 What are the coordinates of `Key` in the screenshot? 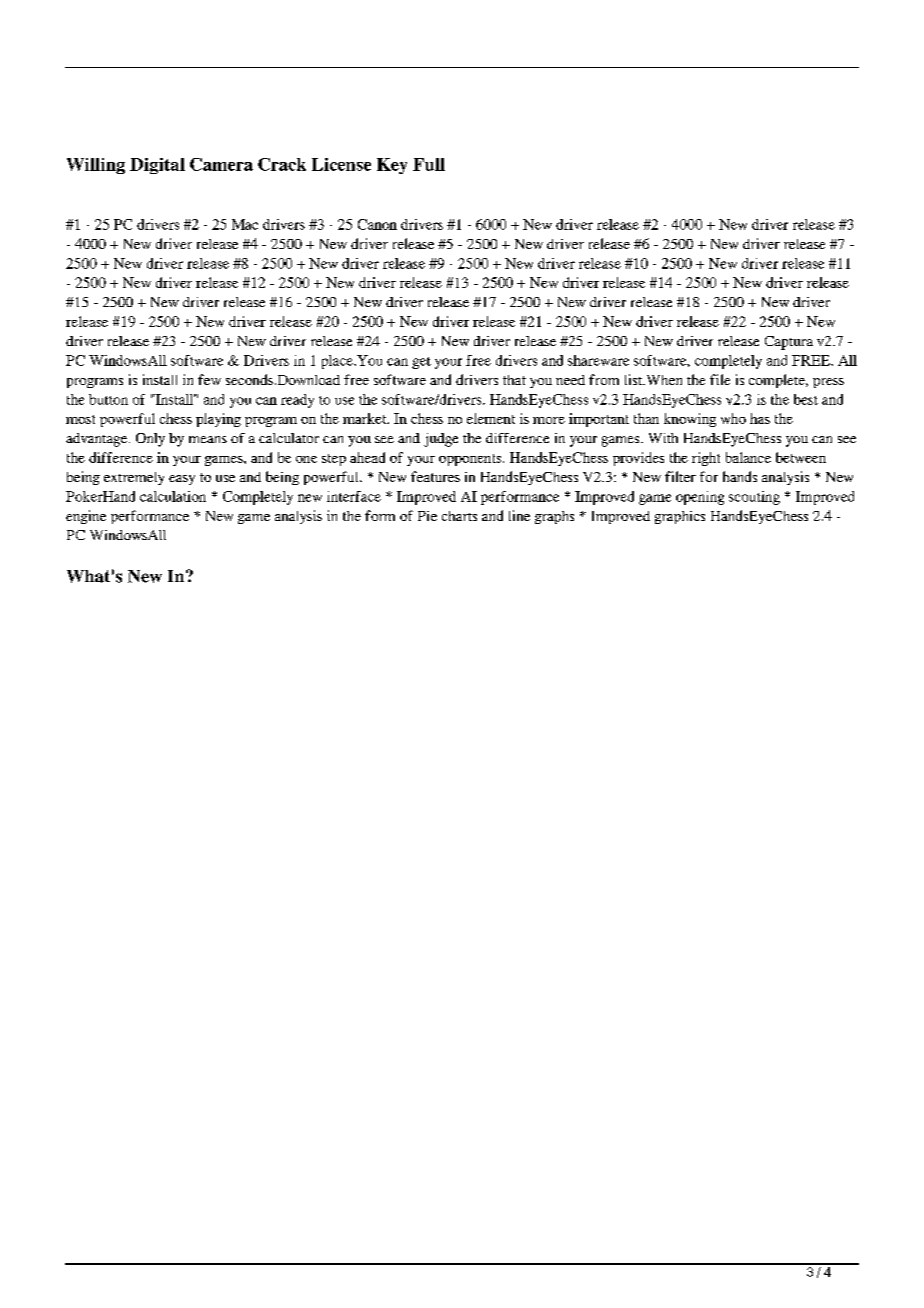 It's located at (392, 166).
